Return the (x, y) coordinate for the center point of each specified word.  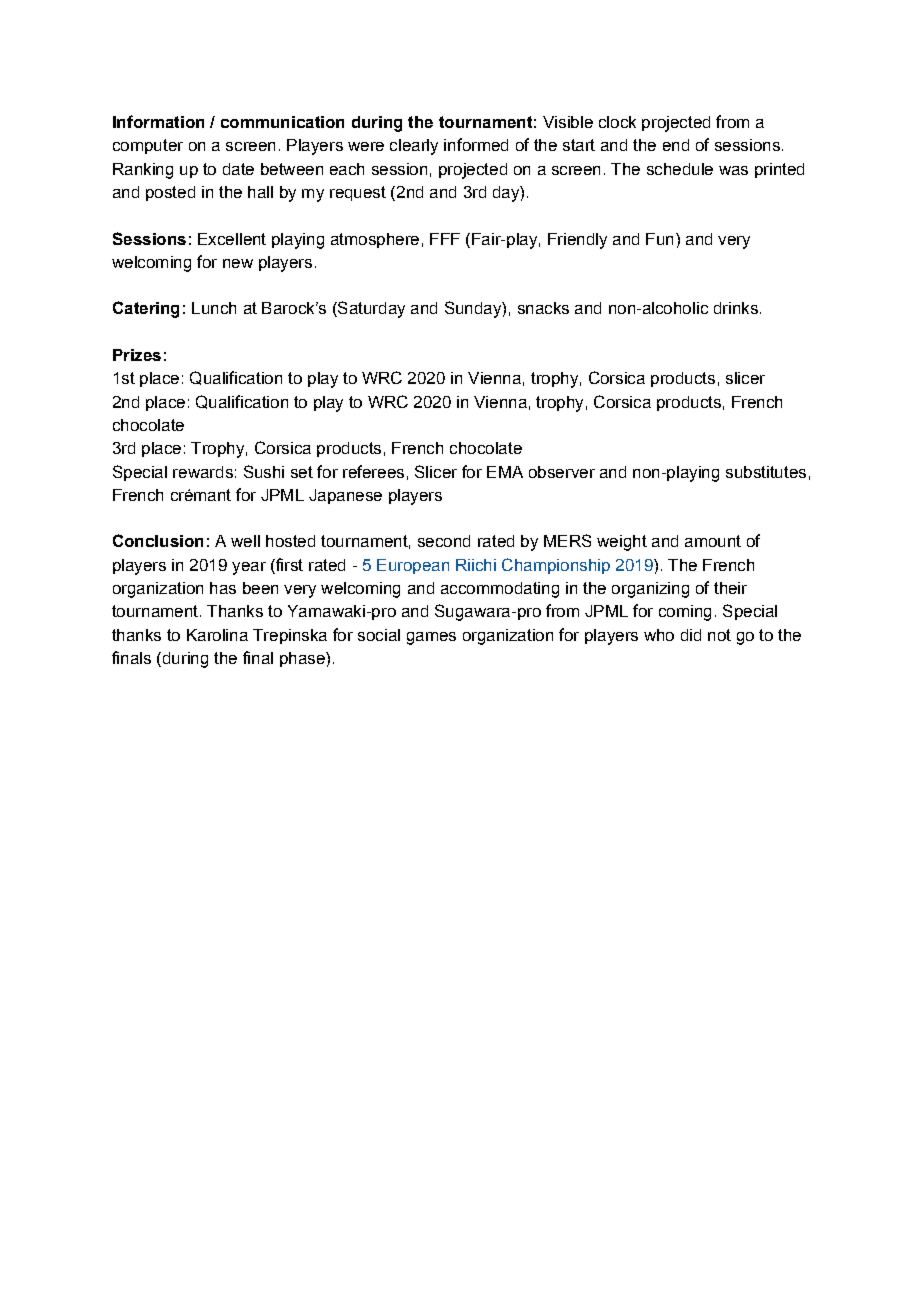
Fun (659, 239)
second (444, 541)
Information (158, 121)
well (245, 541)
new (238, 263)
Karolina (217, 635)
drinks (736, 308)
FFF (445, 239)
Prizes (137, 355)
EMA (505, 472)
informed (476, 144)
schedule (680, 169)
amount (713, 541)
